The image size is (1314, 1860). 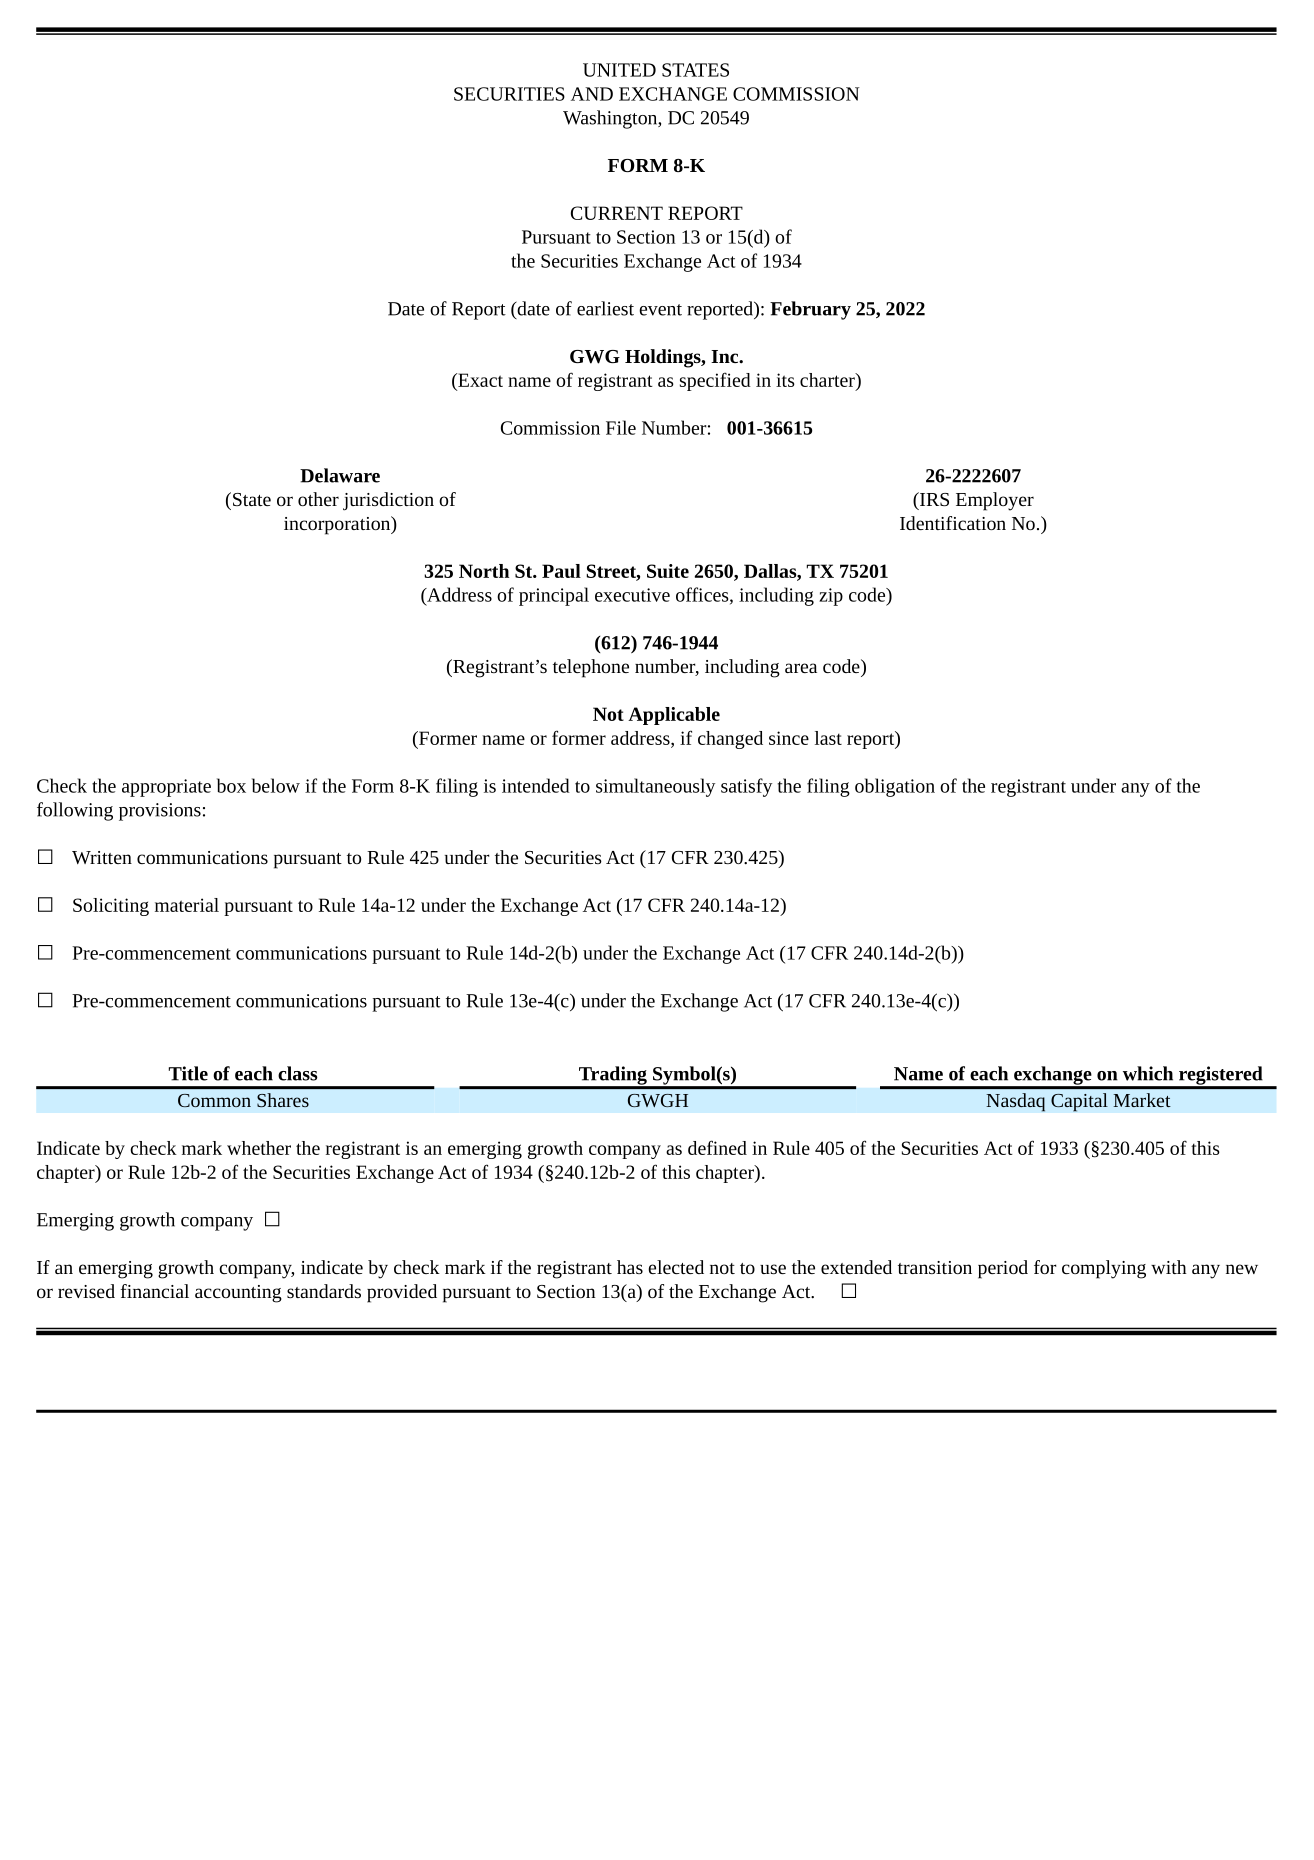 I want to click on CURRENT, so click(x=617, y=213).
